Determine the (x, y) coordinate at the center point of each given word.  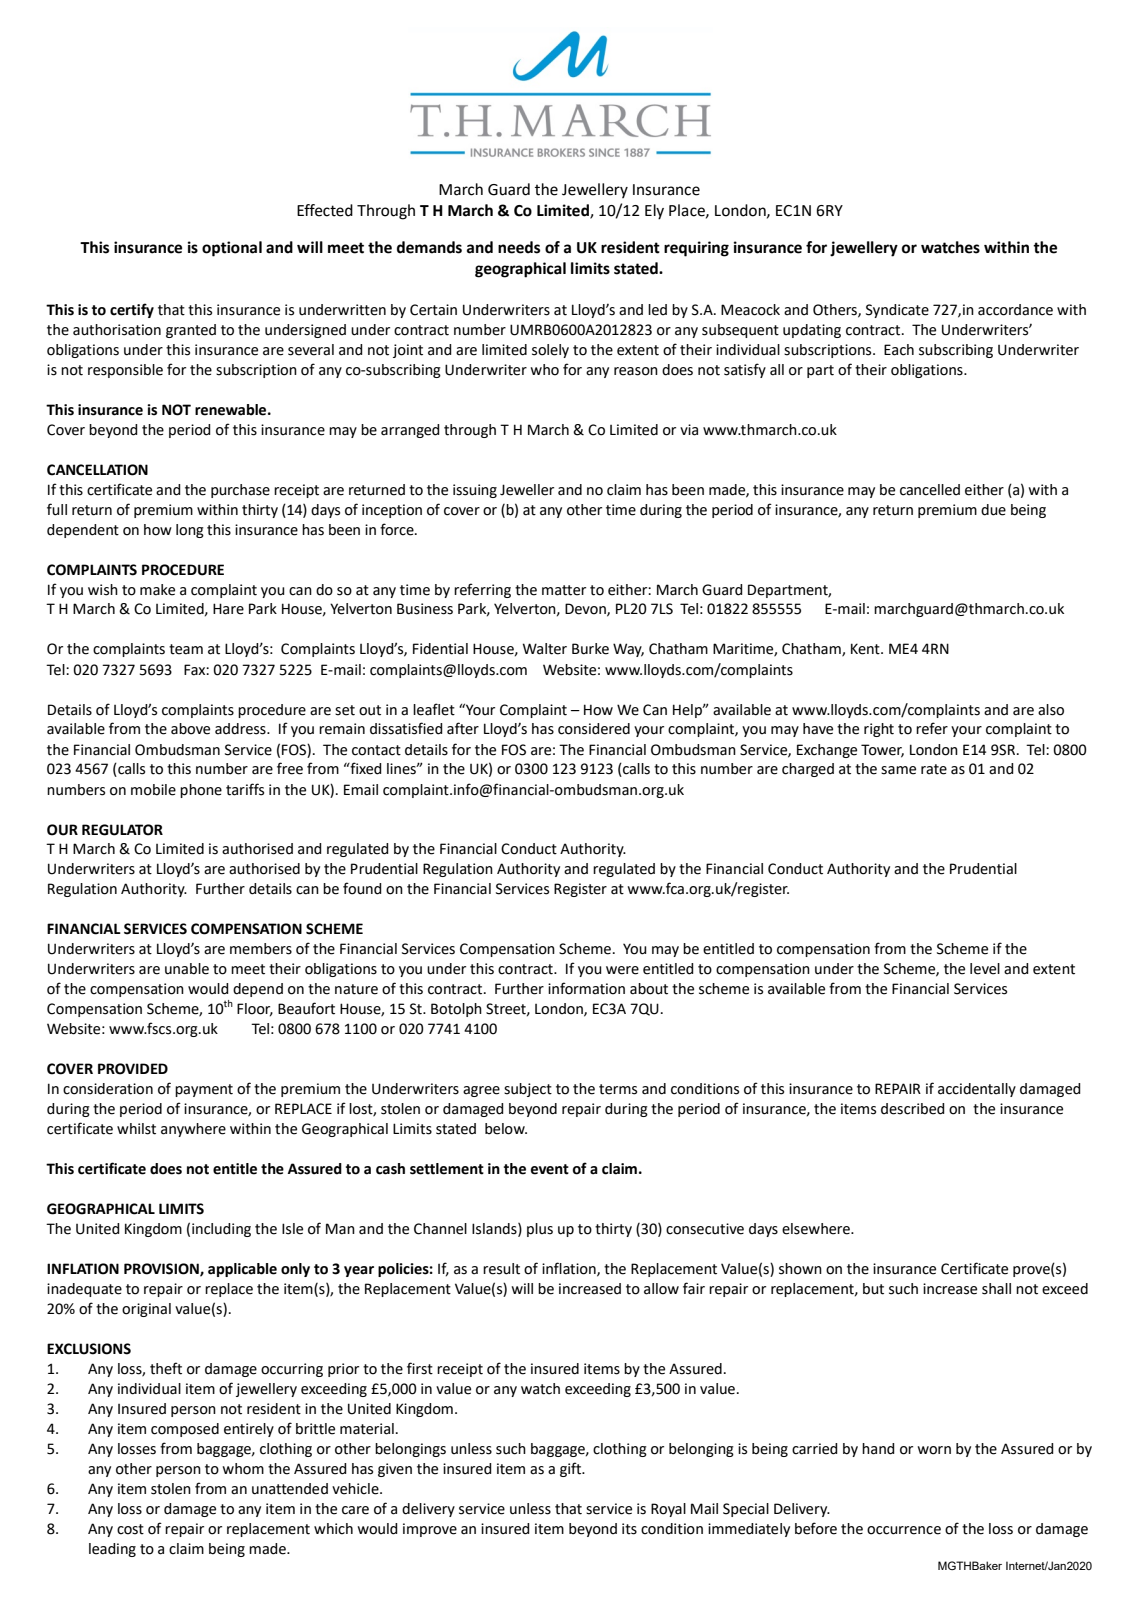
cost (130, 1529)
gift (571, 1469)
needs (519, 247)
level (985, 969)
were (622, 970)
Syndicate (897, 311)
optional (232, 249)
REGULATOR (122, 830)
